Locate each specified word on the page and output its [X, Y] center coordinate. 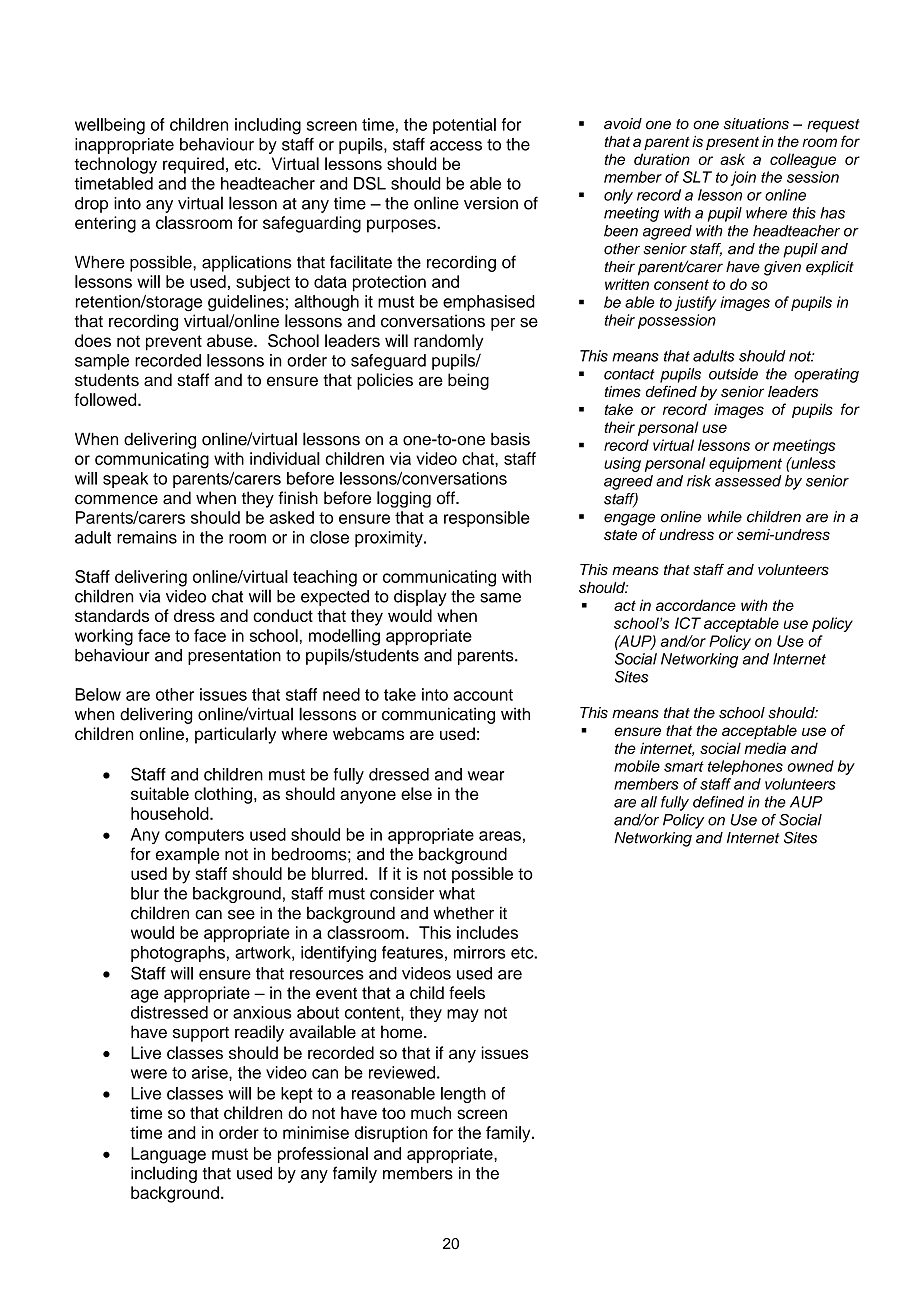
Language [168, 1155]
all [649, 802]
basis [510, 439]
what [457, 893]
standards [112, 615]
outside [733, 374]
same [500, 598]
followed [106, 399]
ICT [688, 623]
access [456, 146]
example [187, 855]
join [743, 178]
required [193, 165]
